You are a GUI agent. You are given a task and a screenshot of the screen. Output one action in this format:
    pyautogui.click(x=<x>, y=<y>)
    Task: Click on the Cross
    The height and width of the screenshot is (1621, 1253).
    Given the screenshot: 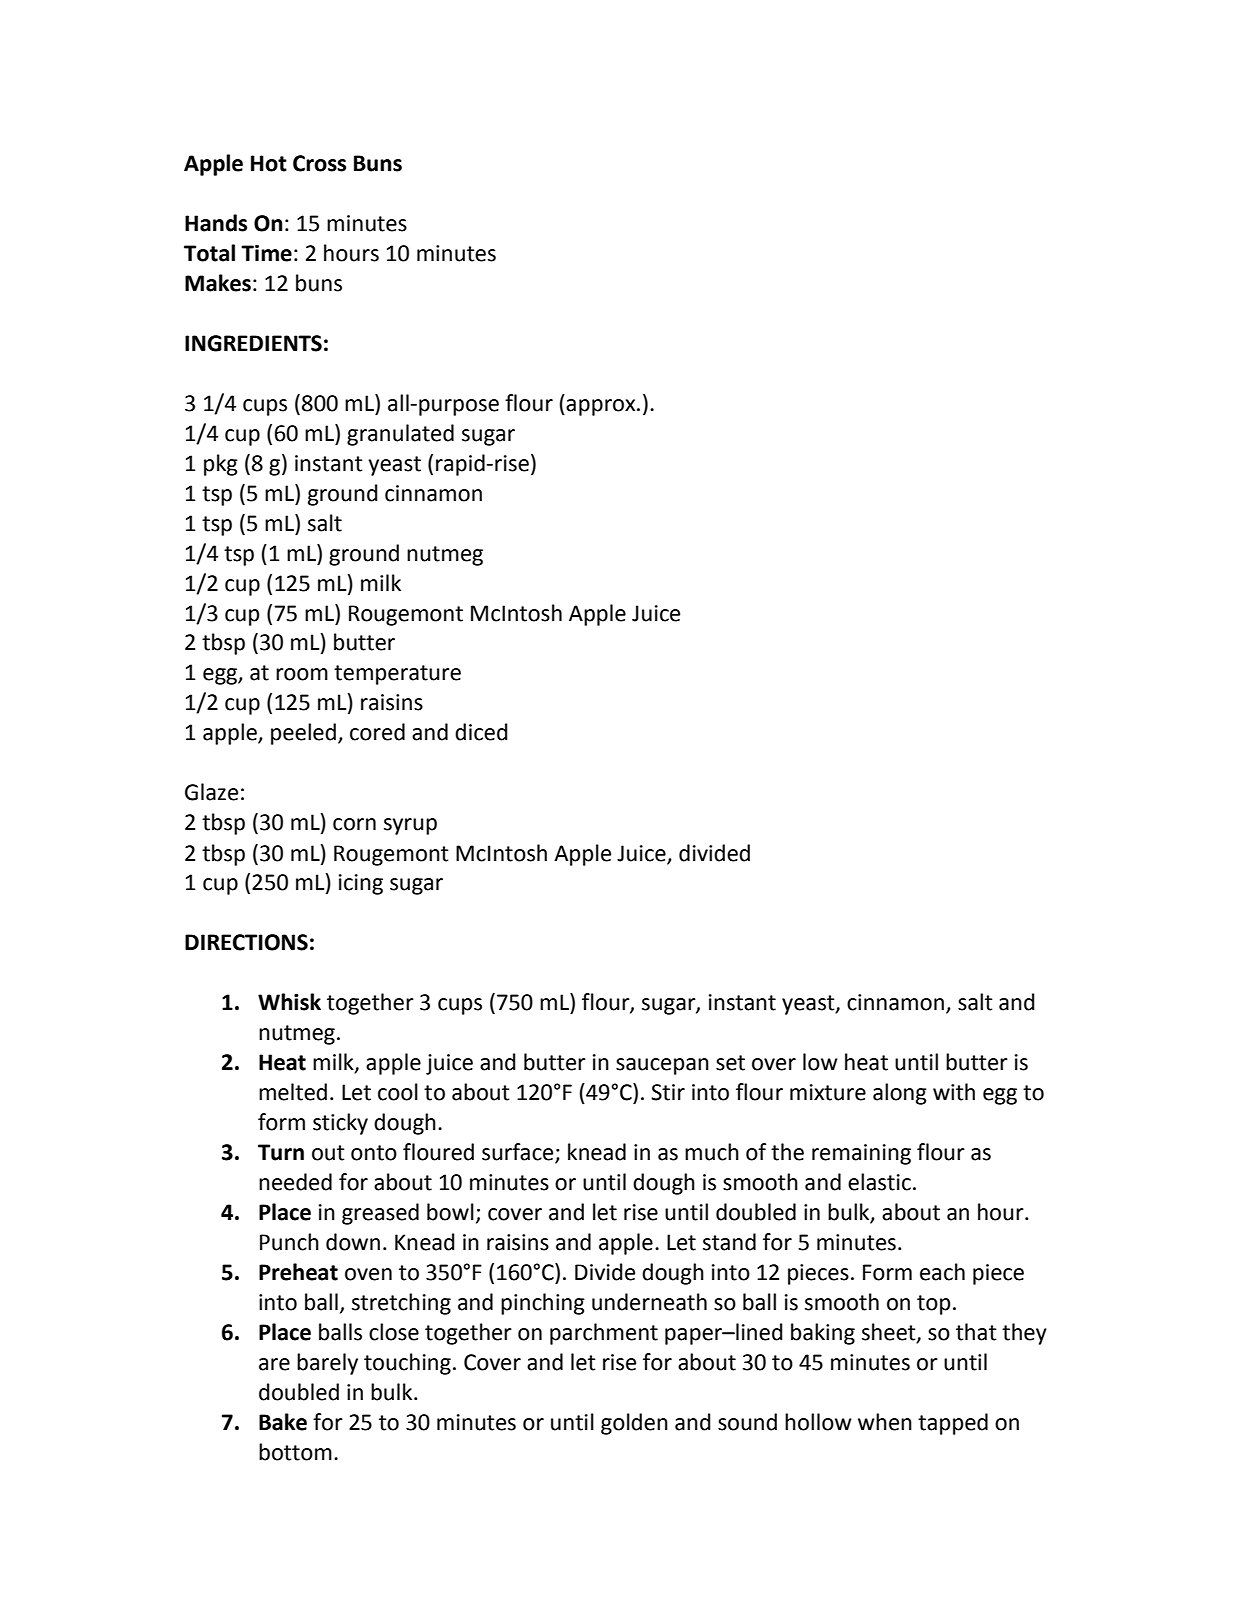 What is the action you would take?
    pyautogui.click(x=319, y=163)
